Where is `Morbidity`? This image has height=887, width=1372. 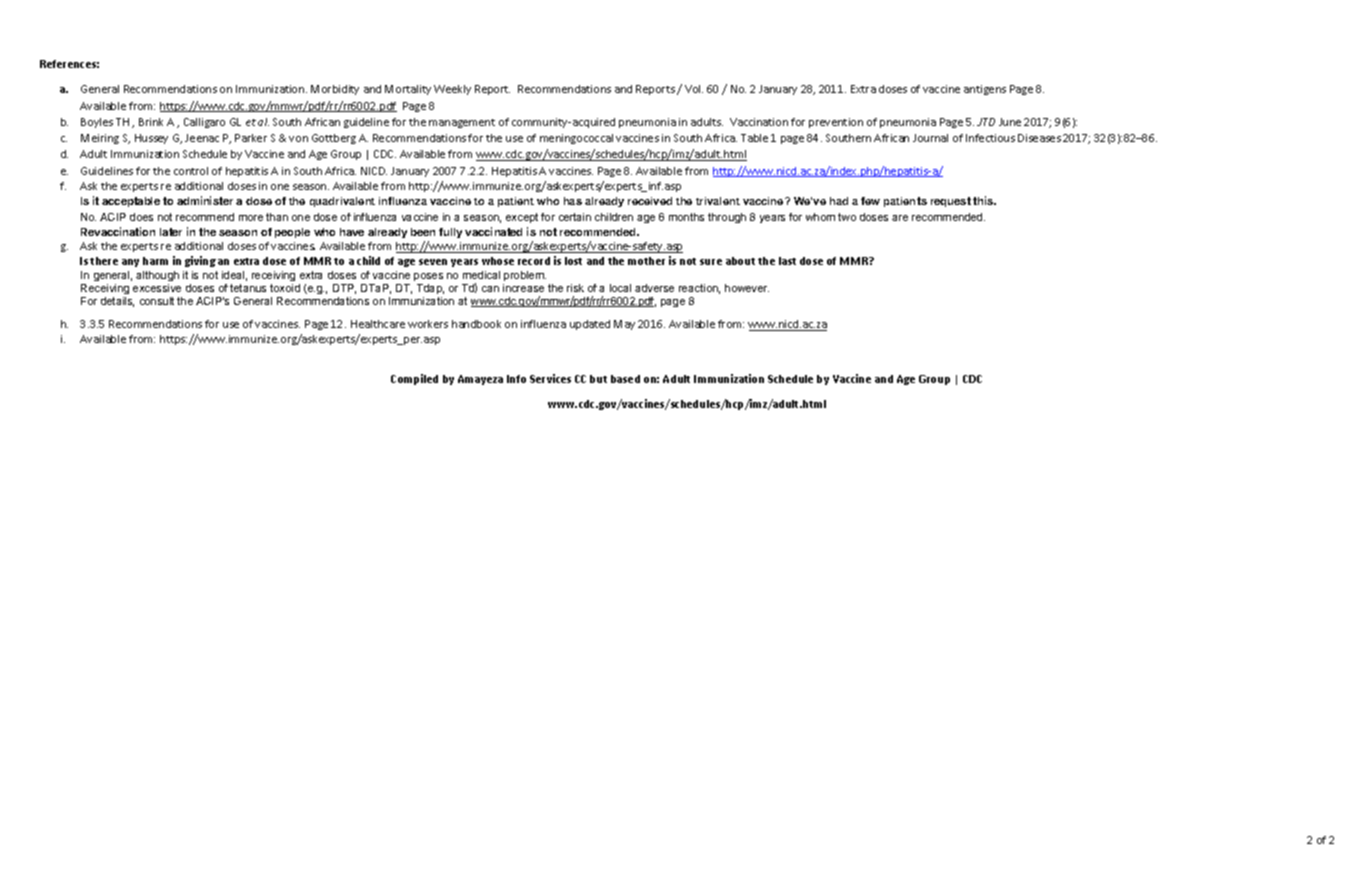 Morbidity is located at coordinates (335, 90).
